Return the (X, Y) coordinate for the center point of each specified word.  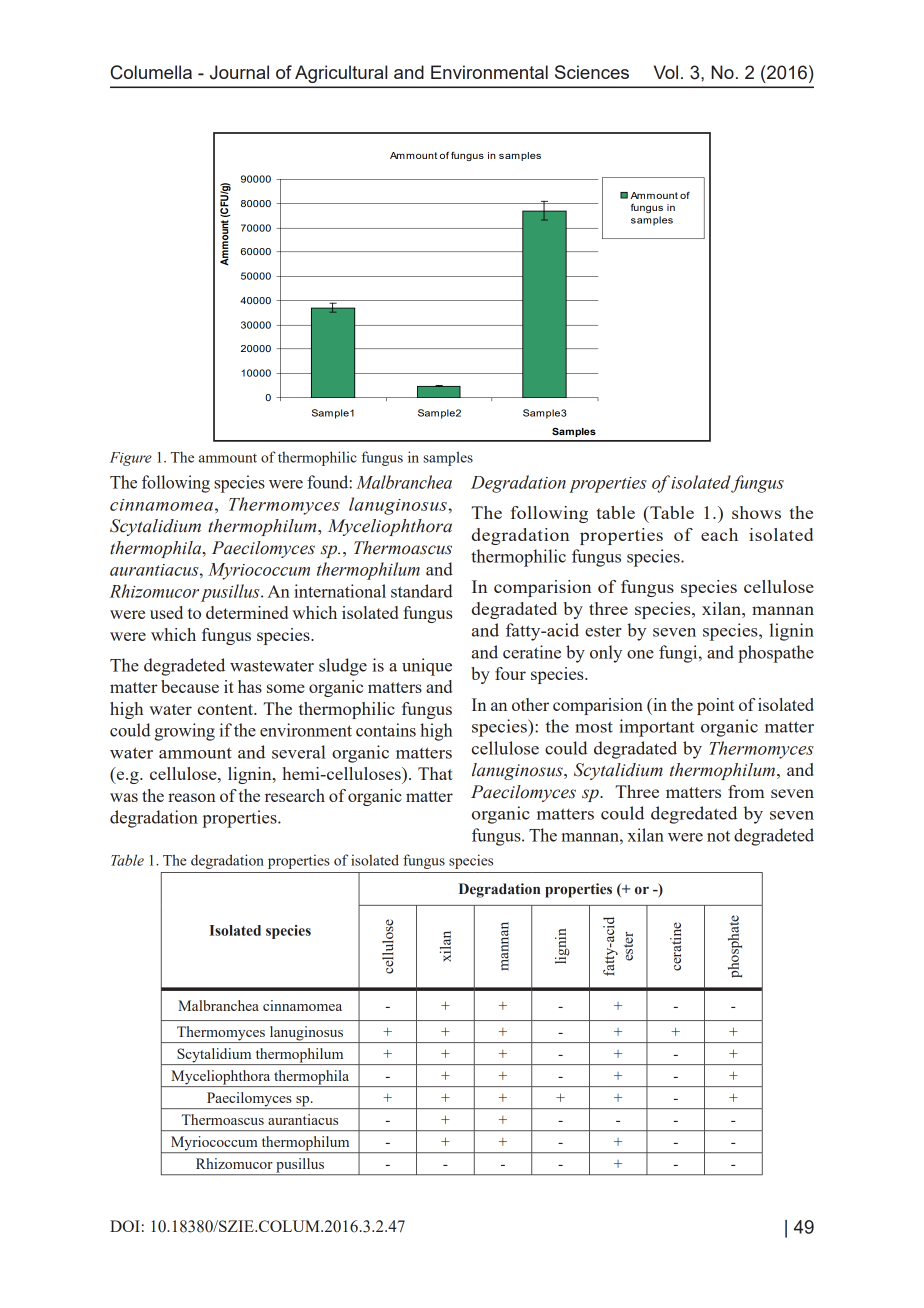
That (435, 773)
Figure (131, 459)
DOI (125, 1226)
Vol (666, 72)
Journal (239, 72)
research (295, 795)
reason (192, 797)
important (656, 728)
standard (422, 591)
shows (756, 512)
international (340, 591)
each (719, 534)
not (718, 836)
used (166, 612)
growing (185, 732)
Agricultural (341, 74)
